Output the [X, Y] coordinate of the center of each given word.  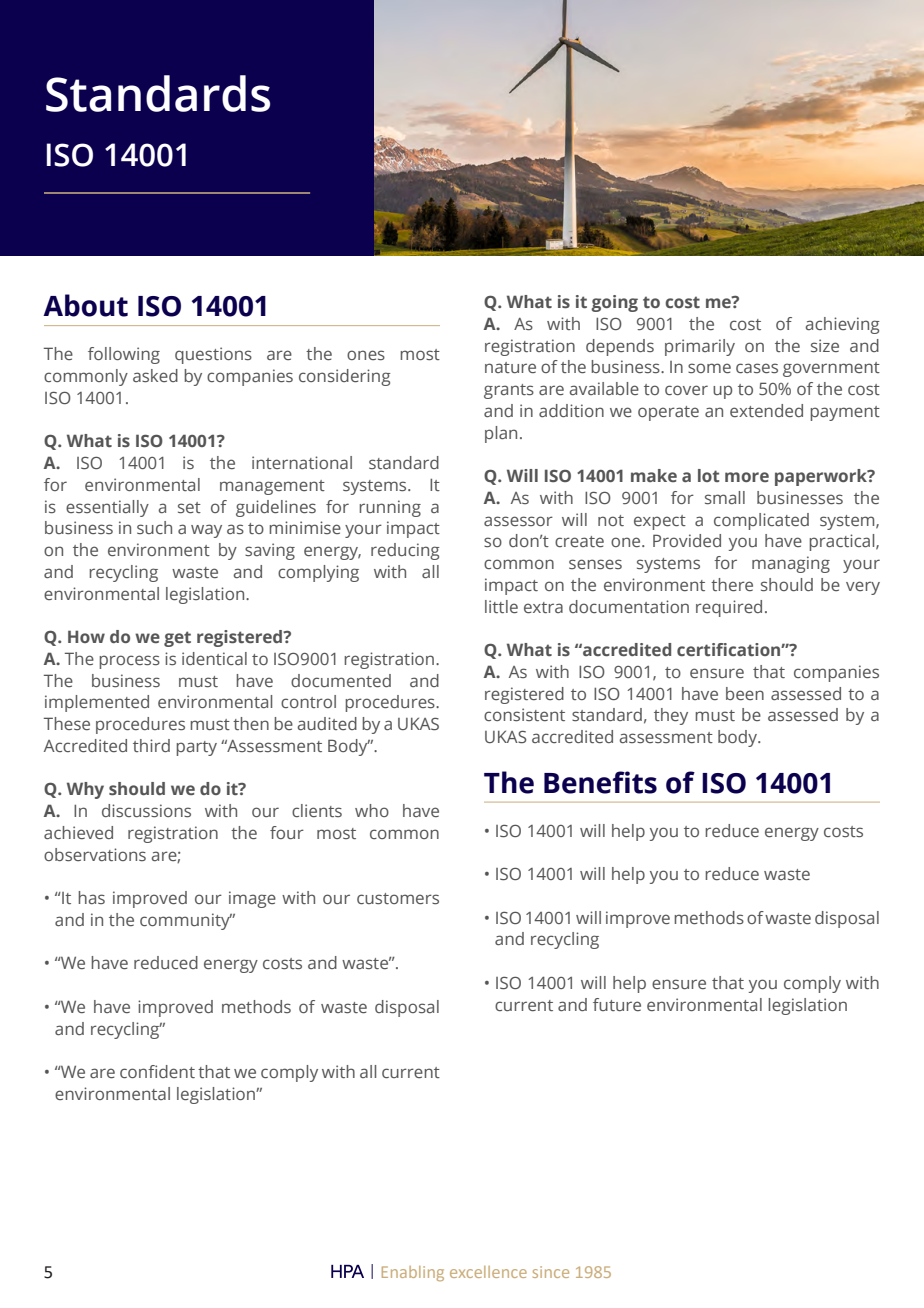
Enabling [413, 1273]
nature [510, 367]
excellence [488, 1272]
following [124, 355]
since [551, 1272]
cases [757, 368]
